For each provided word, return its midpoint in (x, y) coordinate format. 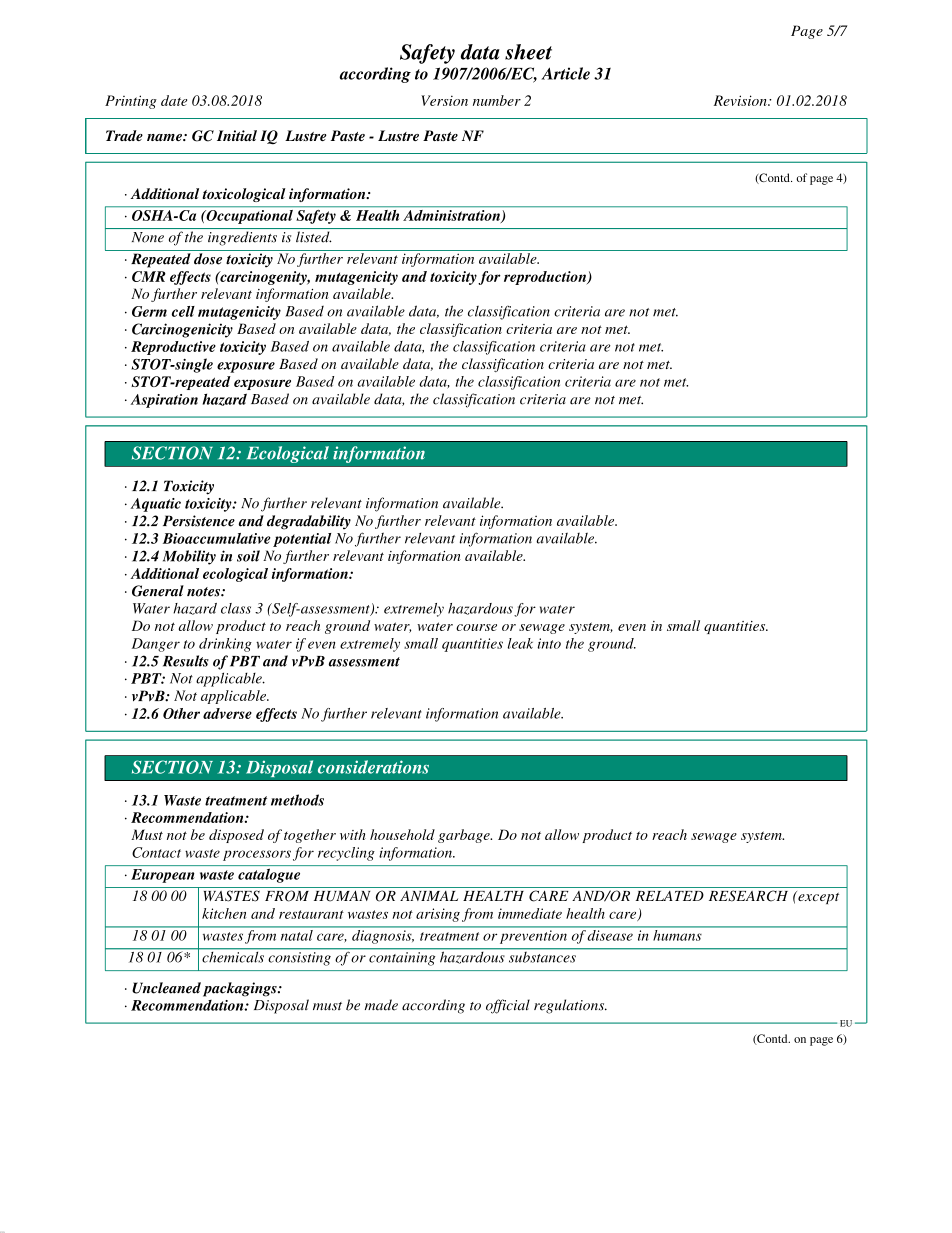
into (549, 643)
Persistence (199, 521)
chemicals (233, 956)
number (497, 100)
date (174, 100)
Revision (741, 100)
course (476, 627)
